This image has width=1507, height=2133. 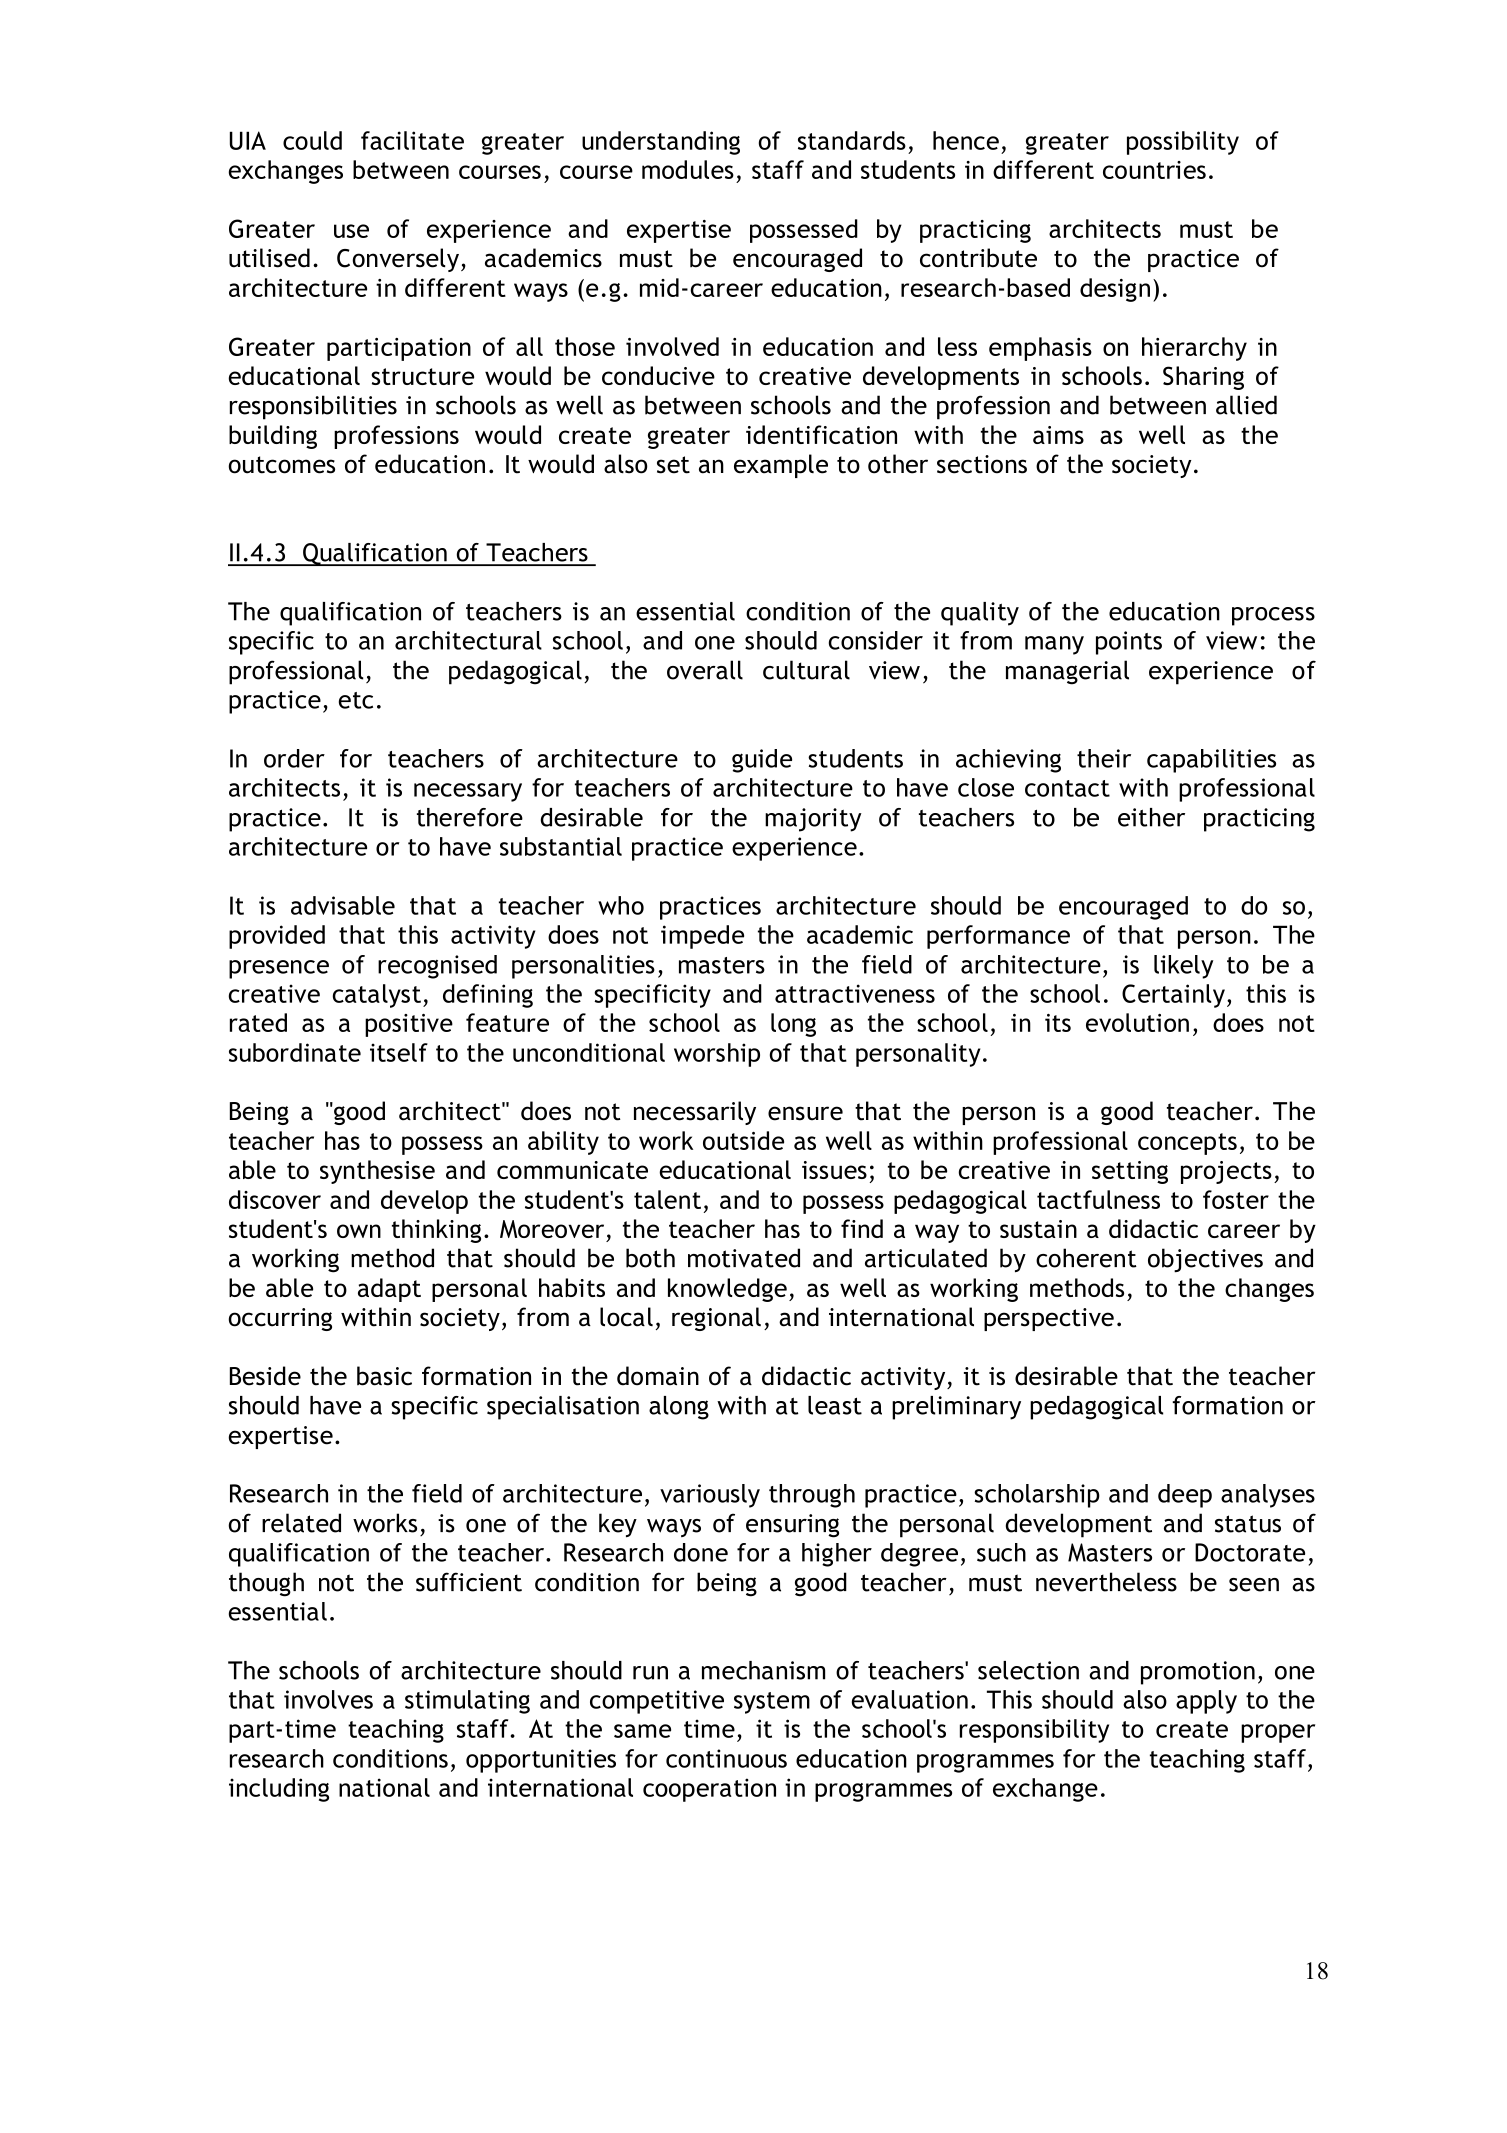 I want to click on use, so click(x=351, y=231).
